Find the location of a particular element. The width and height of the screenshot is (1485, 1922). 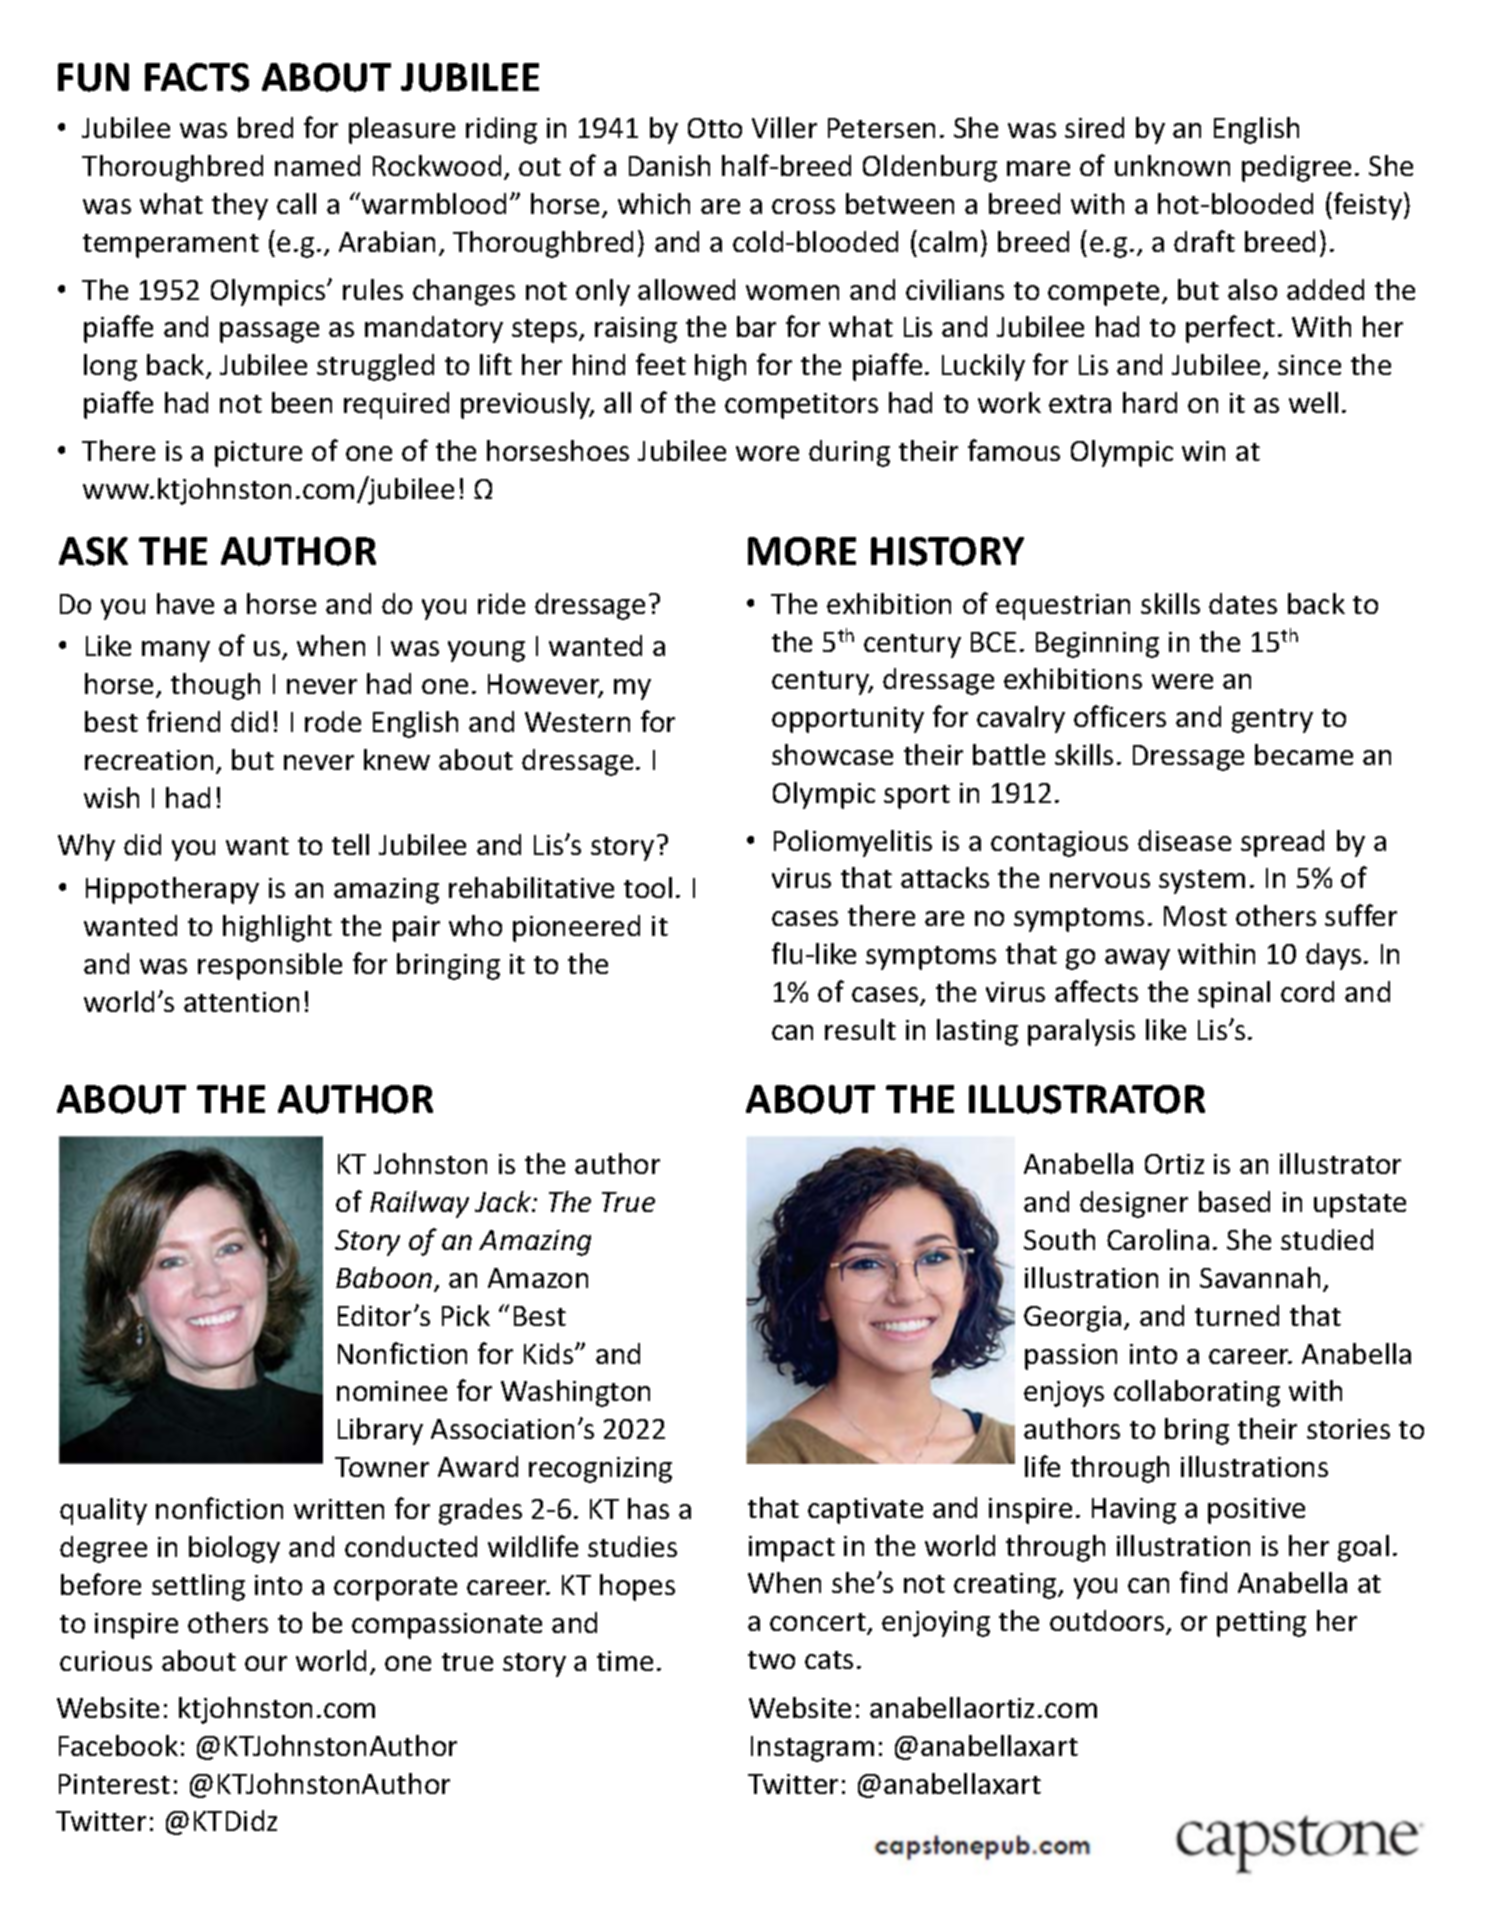

were is located at coordinates (1182, 681).
